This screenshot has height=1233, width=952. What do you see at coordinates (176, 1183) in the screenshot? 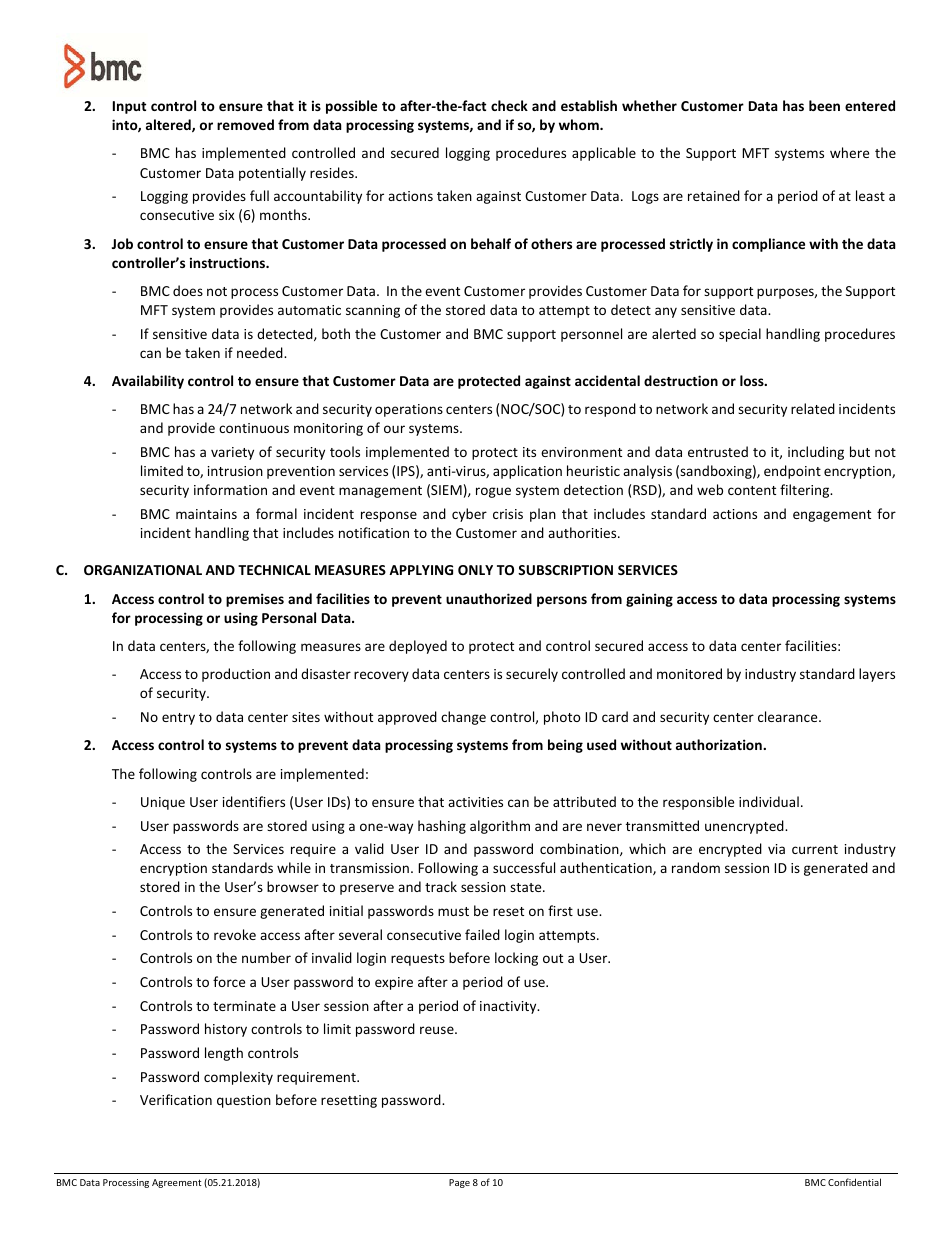
I see `Agreement` at bounding box center [176, 1183].
